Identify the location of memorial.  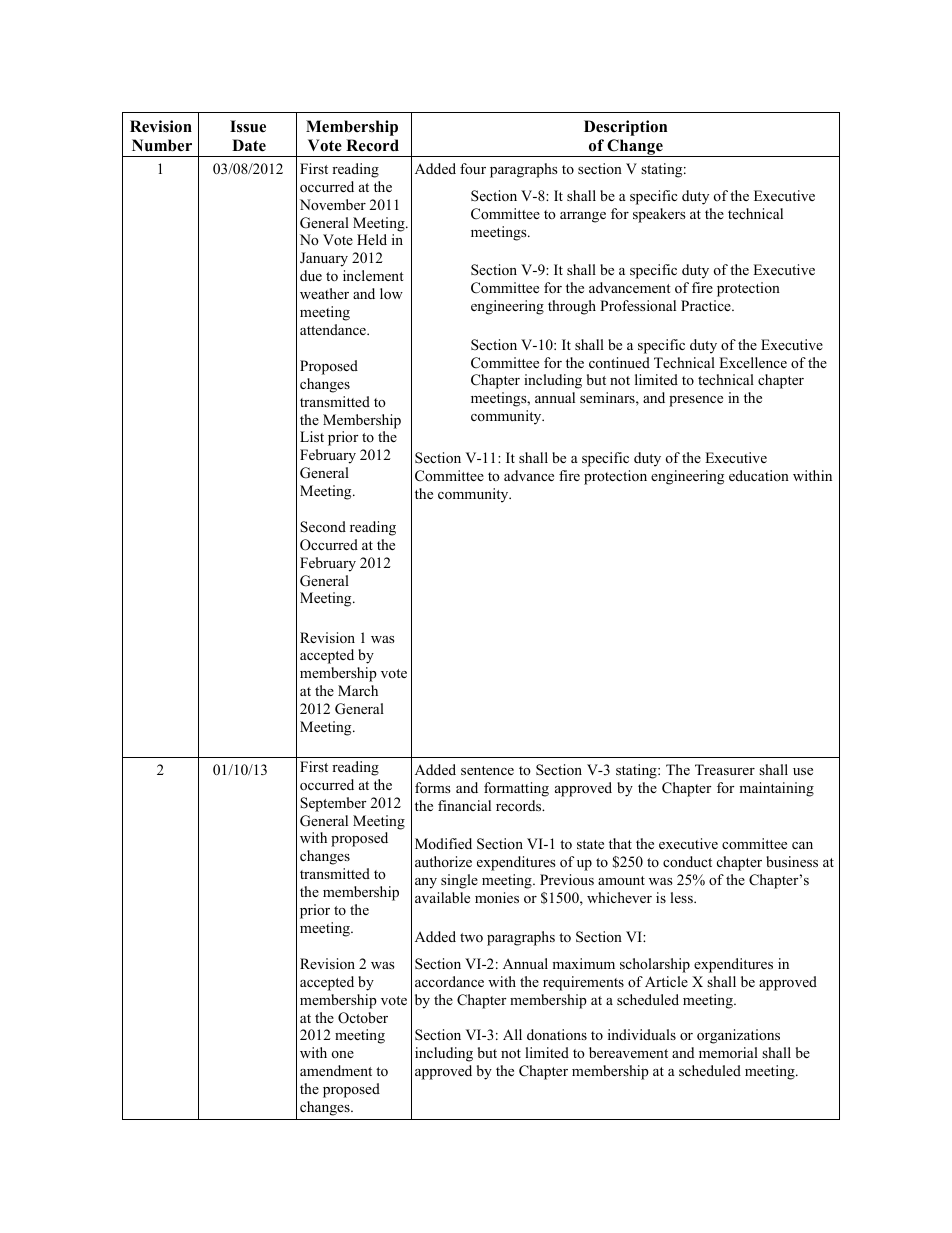
(728, 1052).
